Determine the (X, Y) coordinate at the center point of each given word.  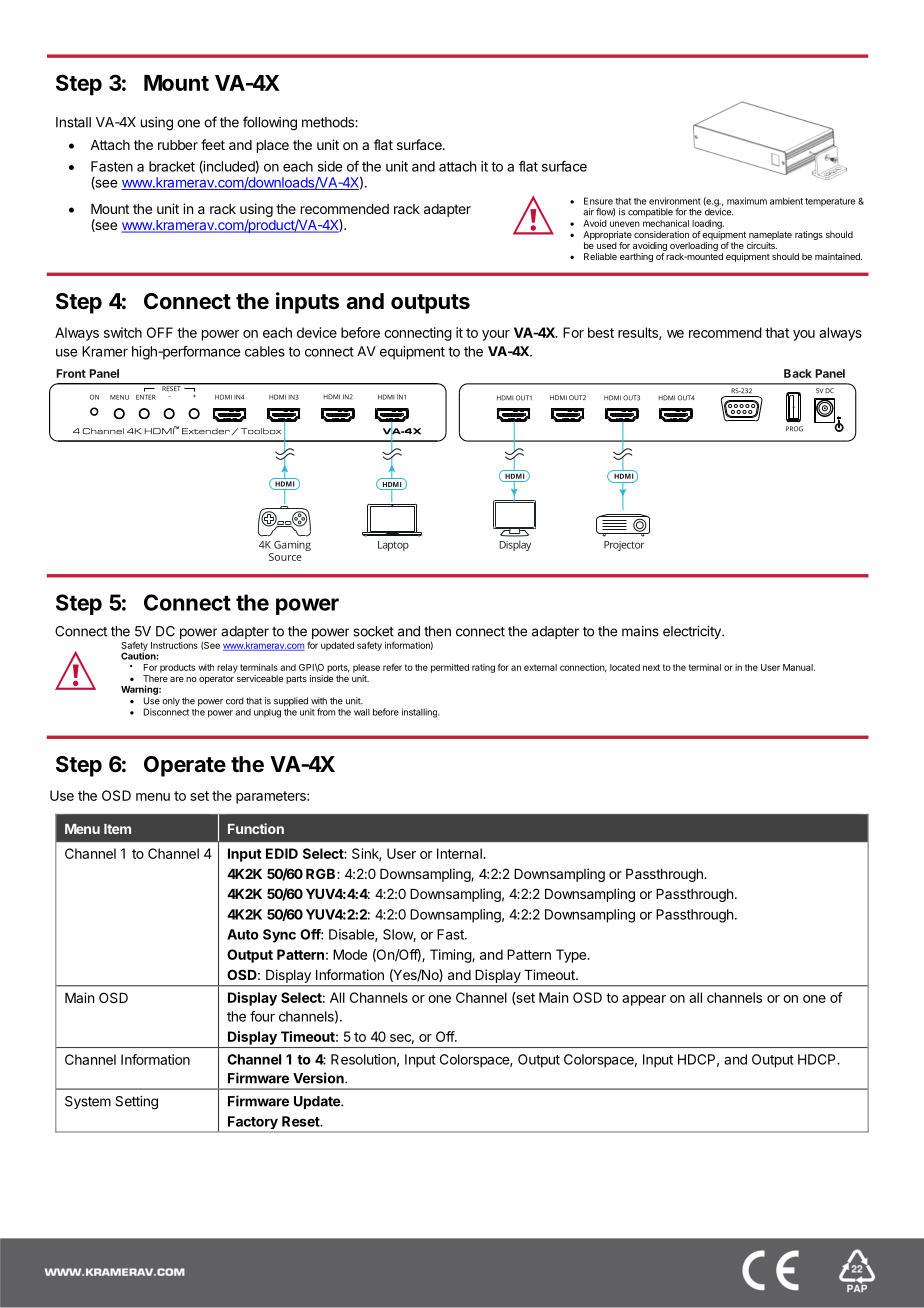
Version (319, 1078)
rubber (178, 145)
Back (798, 373)
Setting (136, 1103)
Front (71, 373)
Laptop (393, 546)
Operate (185, 766)
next (651, 667)
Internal (460, 853)
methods (329, 122)
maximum (747, 201)
